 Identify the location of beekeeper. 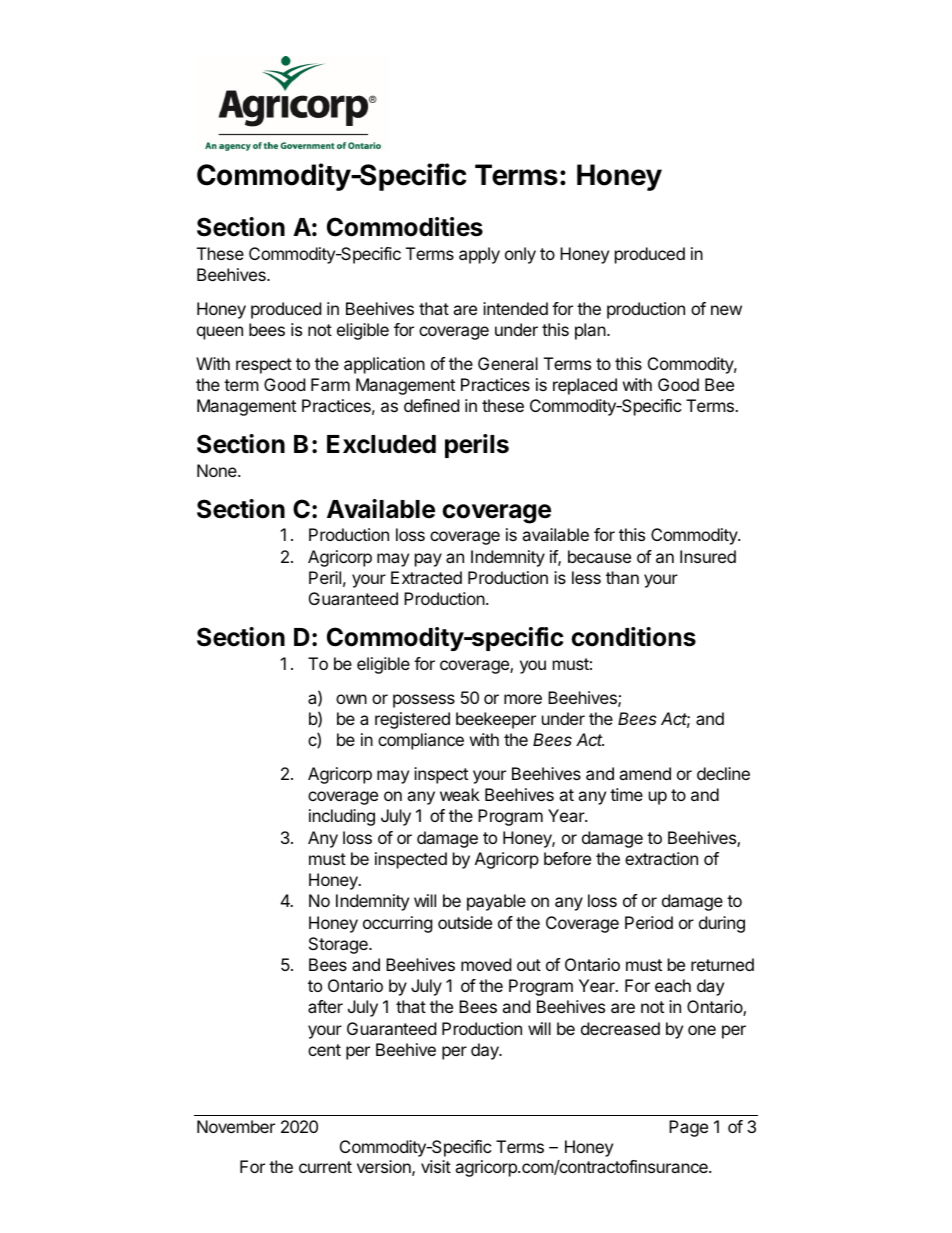
(496, 720).
